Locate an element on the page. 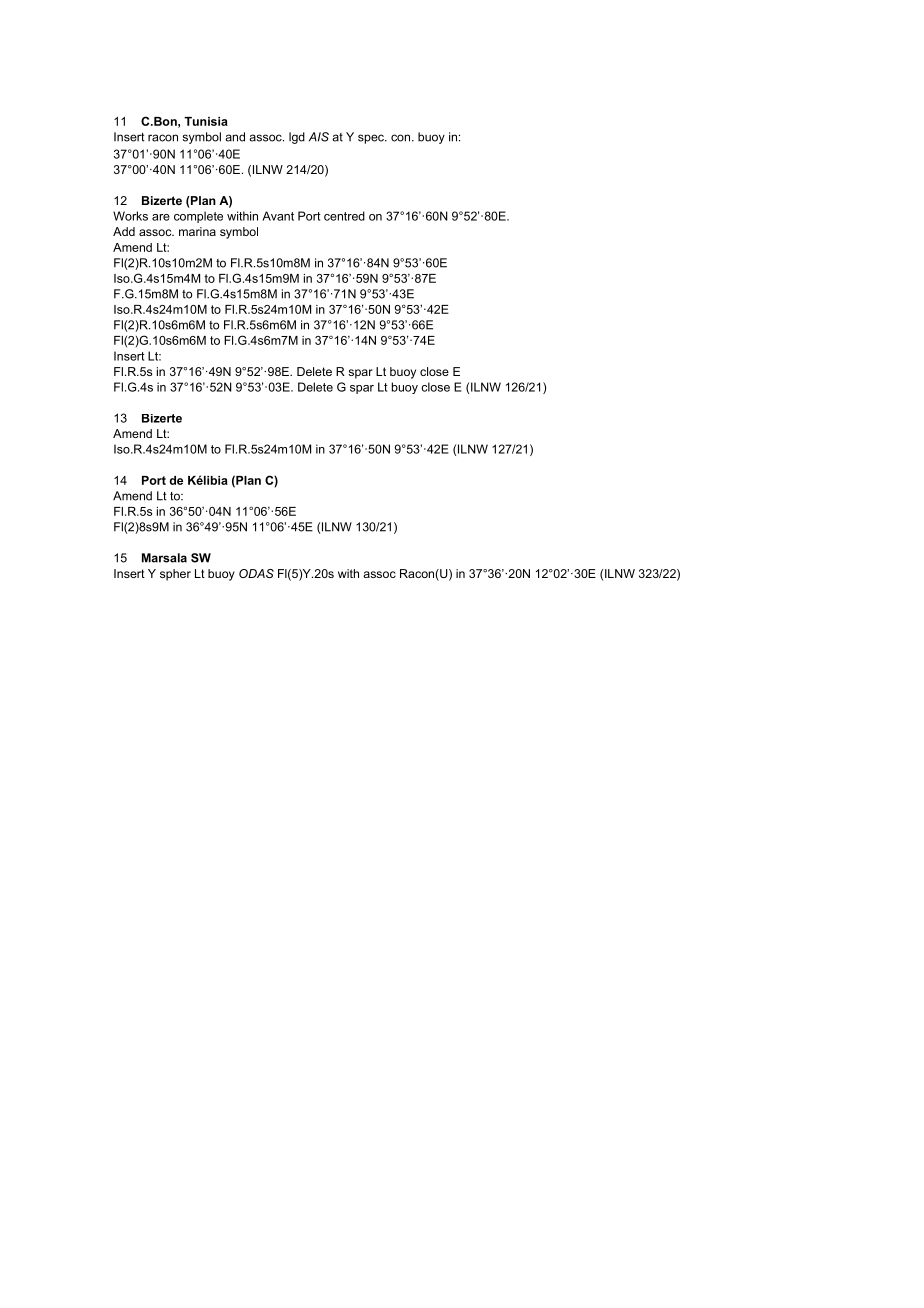 This page has height=1308, width=924. centred is located at coordinates (344, 216).
